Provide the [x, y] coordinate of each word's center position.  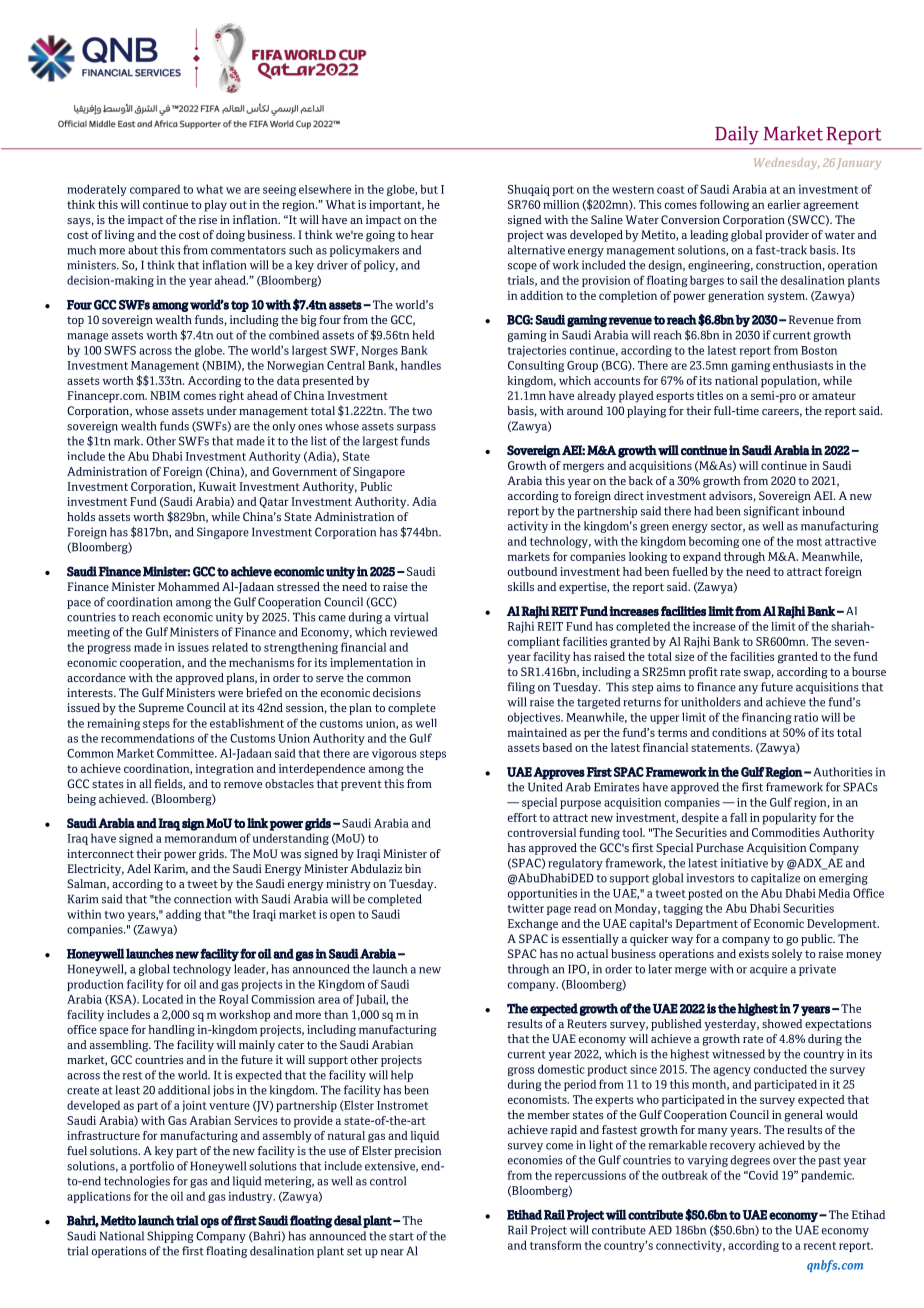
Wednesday [786, 164]
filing [521, 688]
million [561, 204]
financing [767, 718]
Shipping [170, 1237]
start [401, 1237]
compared [155, 190]
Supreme [161, 709]
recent [819, 1246]
